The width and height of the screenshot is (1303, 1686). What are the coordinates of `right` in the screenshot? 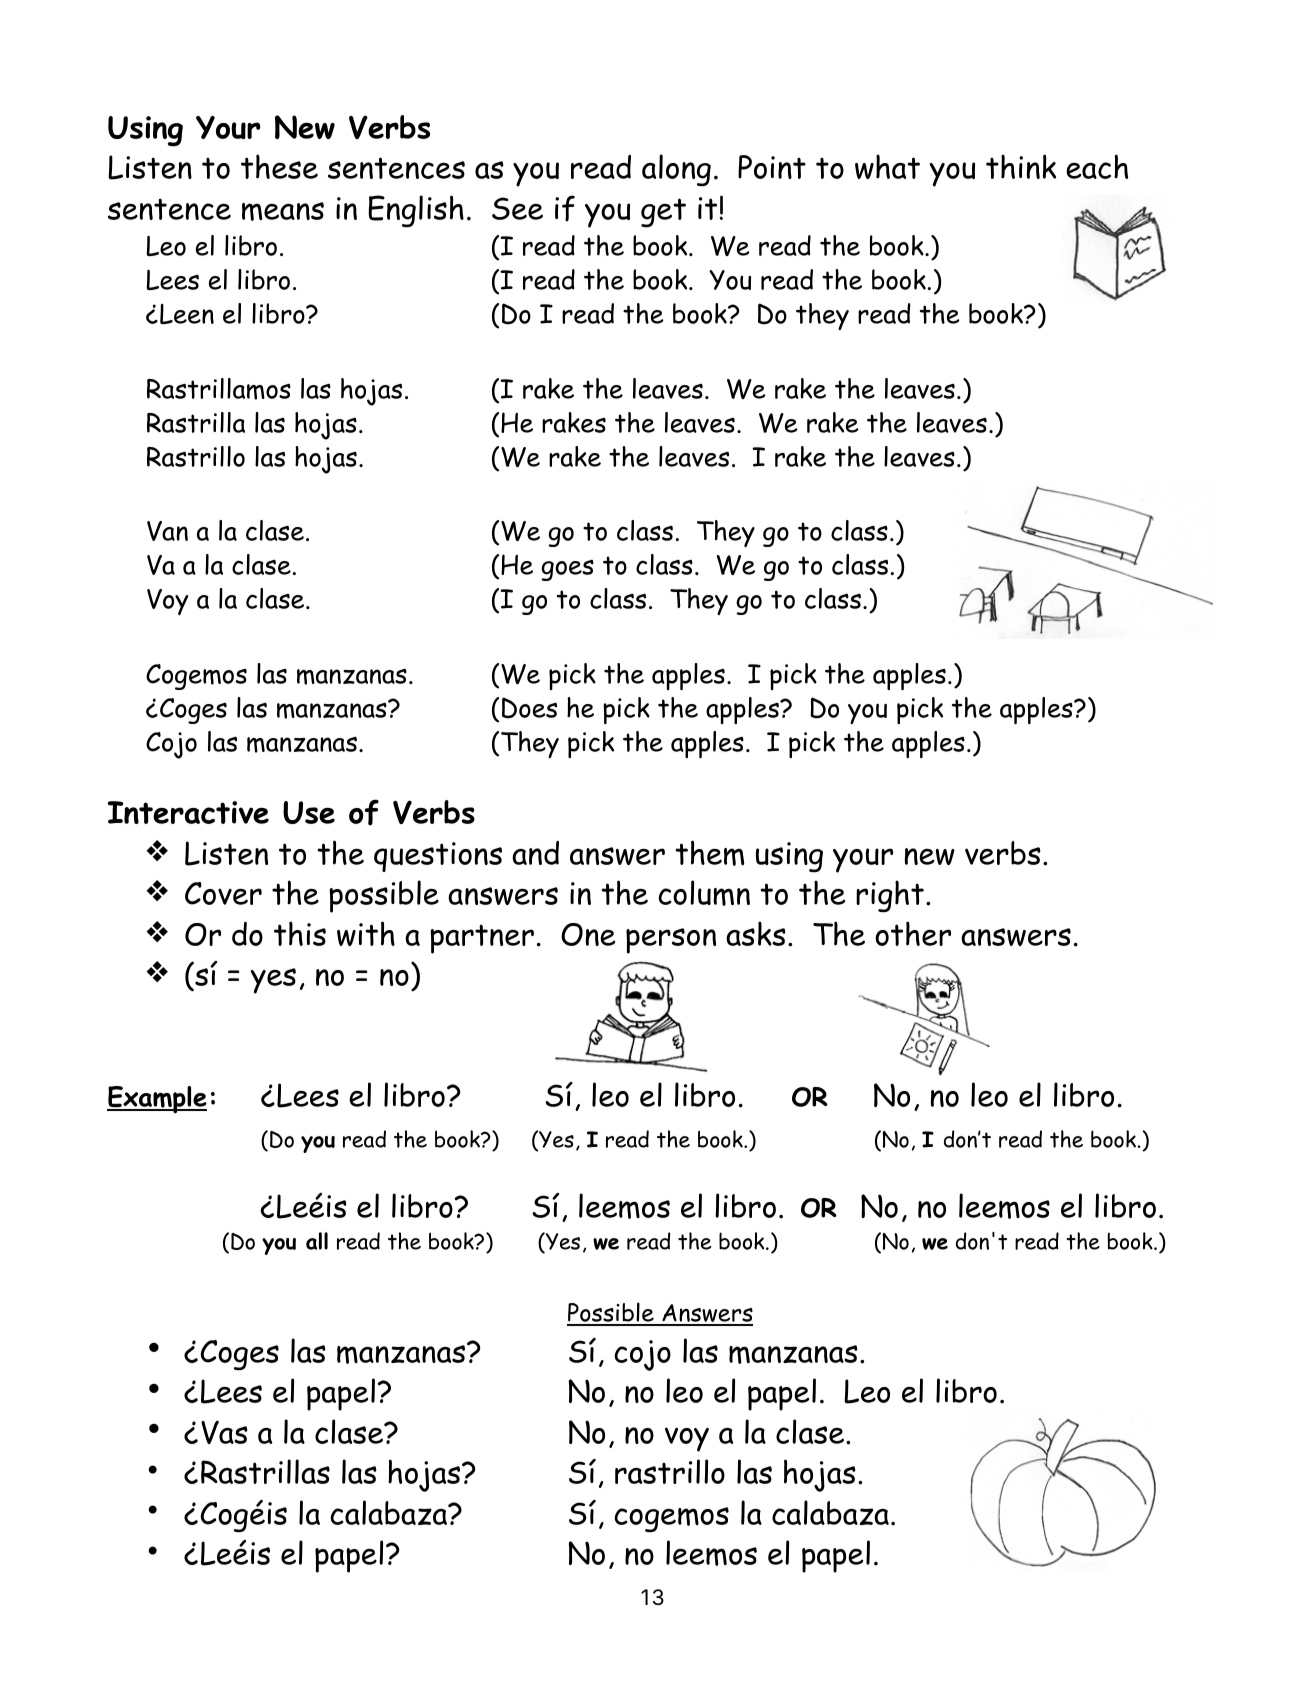 It's located at (890, 896).
